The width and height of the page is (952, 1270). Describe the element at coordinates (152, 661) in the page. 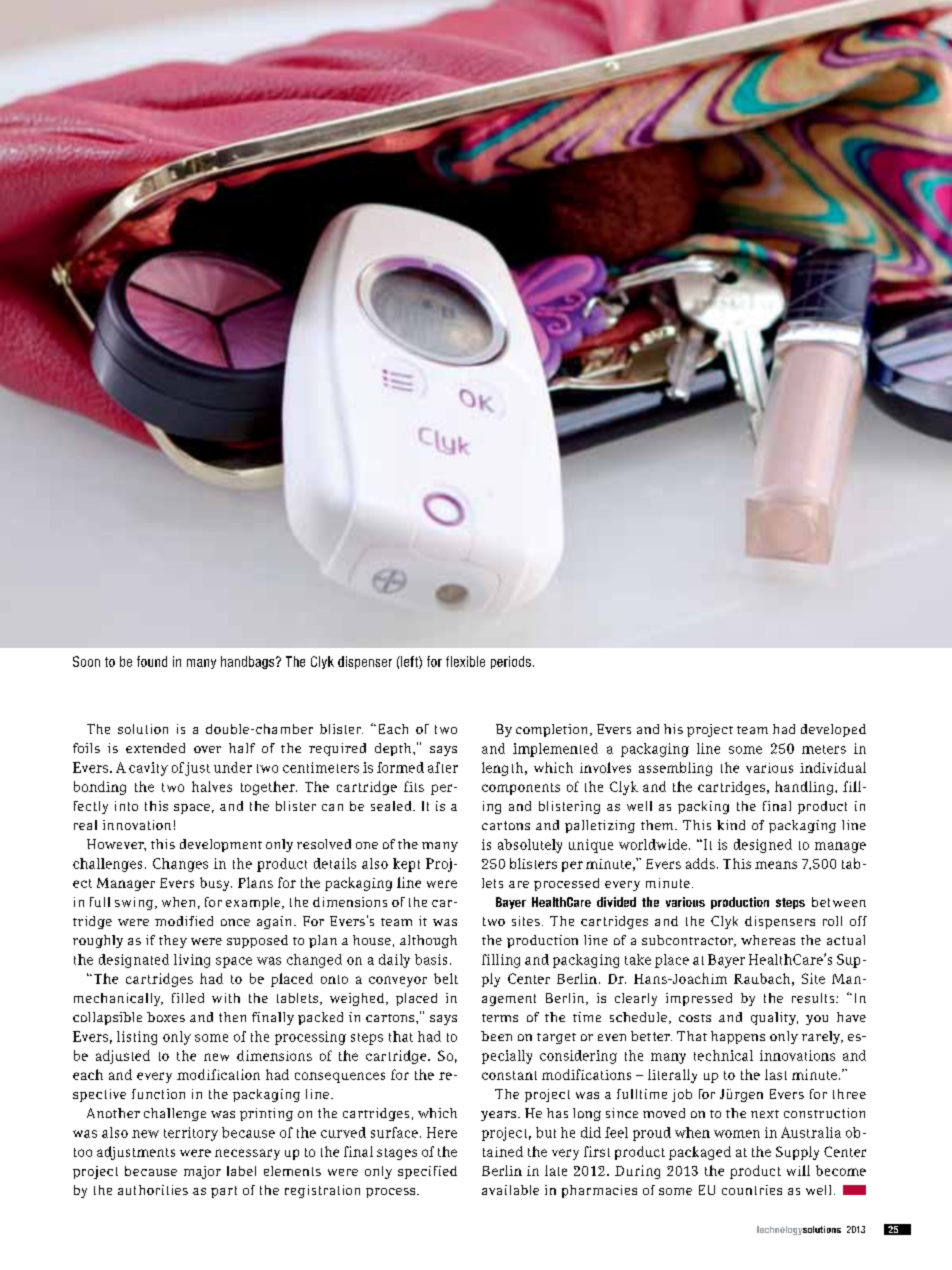

I see `found` at that location.
